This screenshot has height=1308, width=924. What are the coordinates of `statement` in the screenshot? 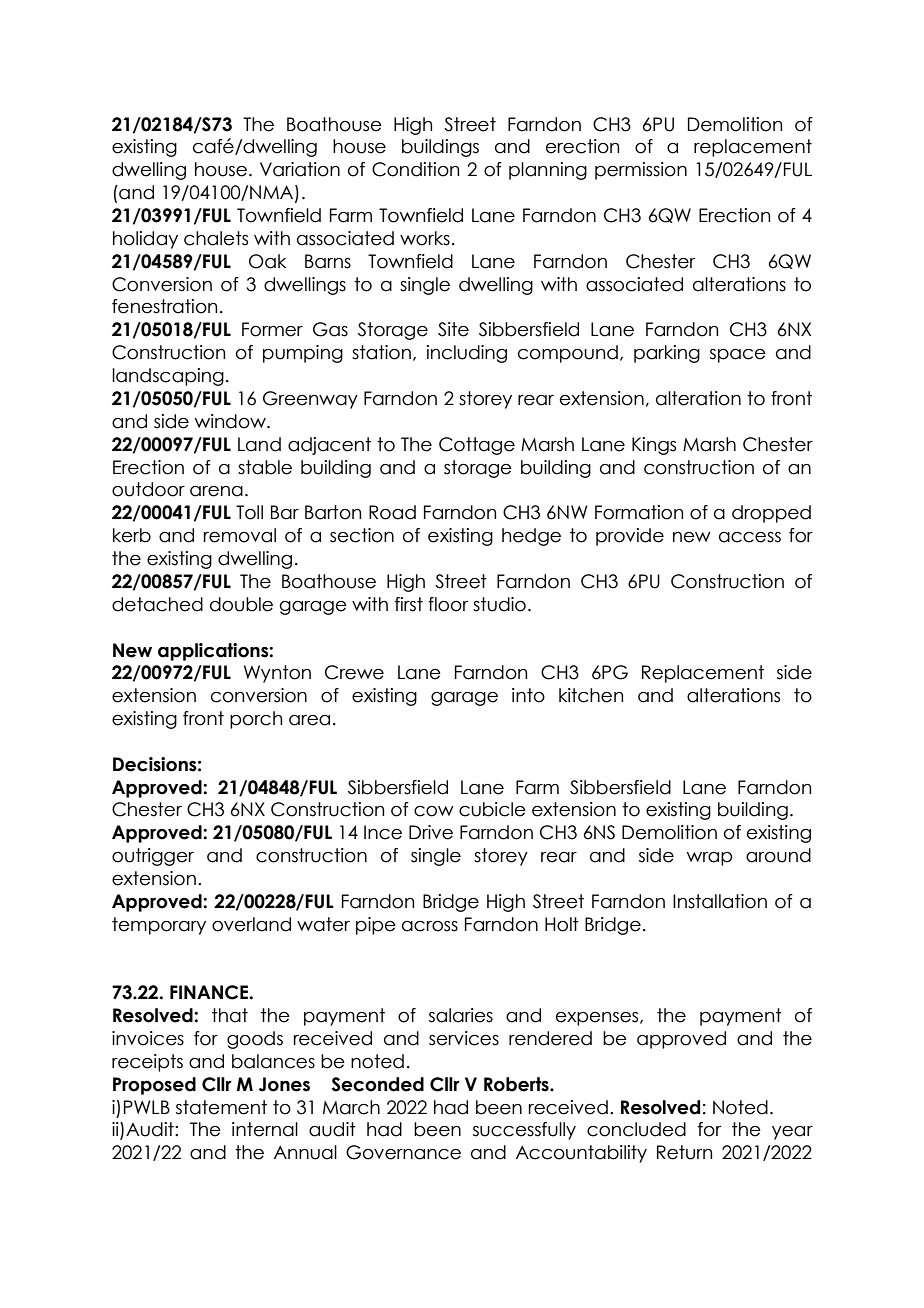 It's located at (221, 1107).
